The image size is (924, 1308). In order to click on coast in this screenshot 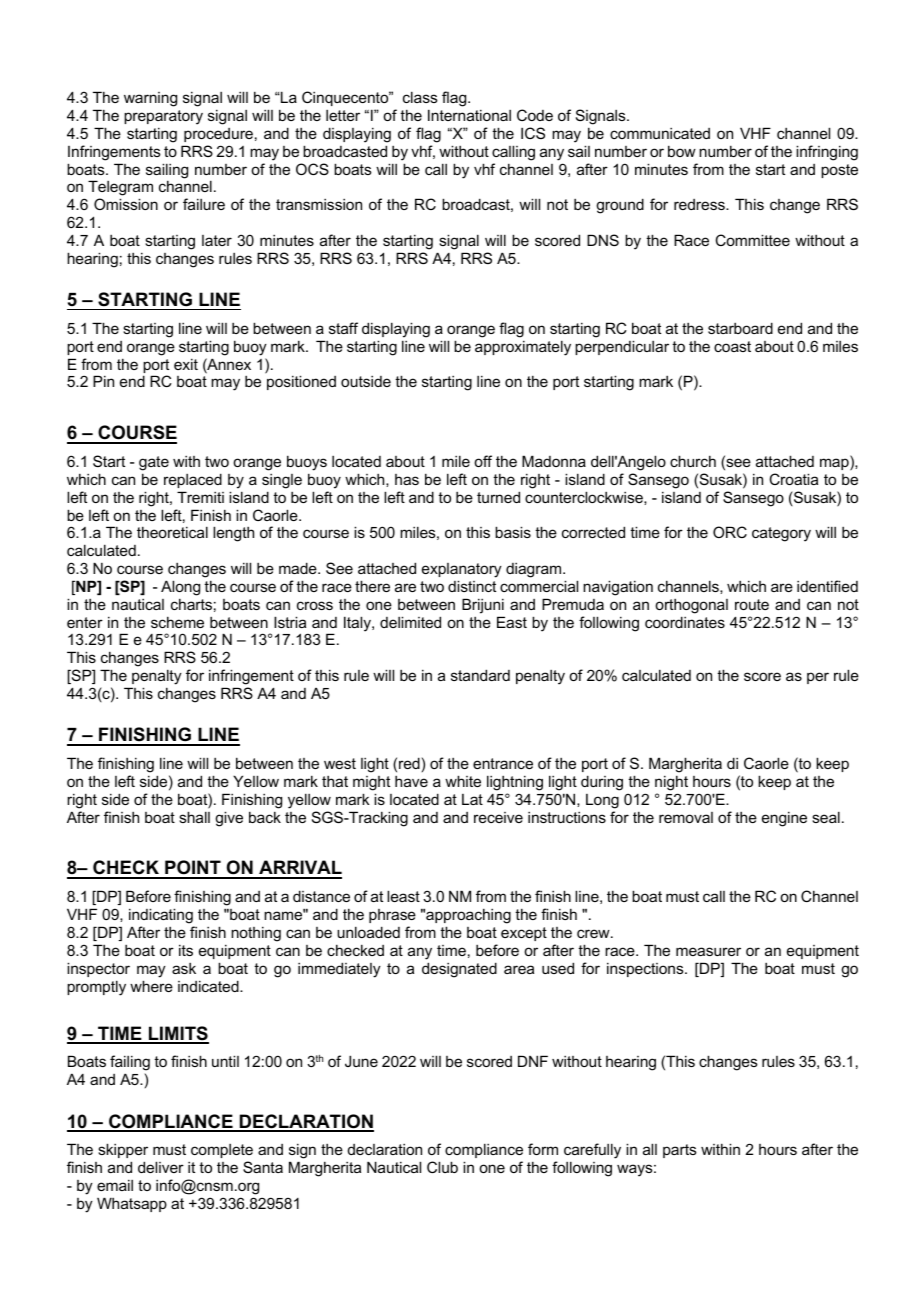, I will do `click(732, 346)`.
